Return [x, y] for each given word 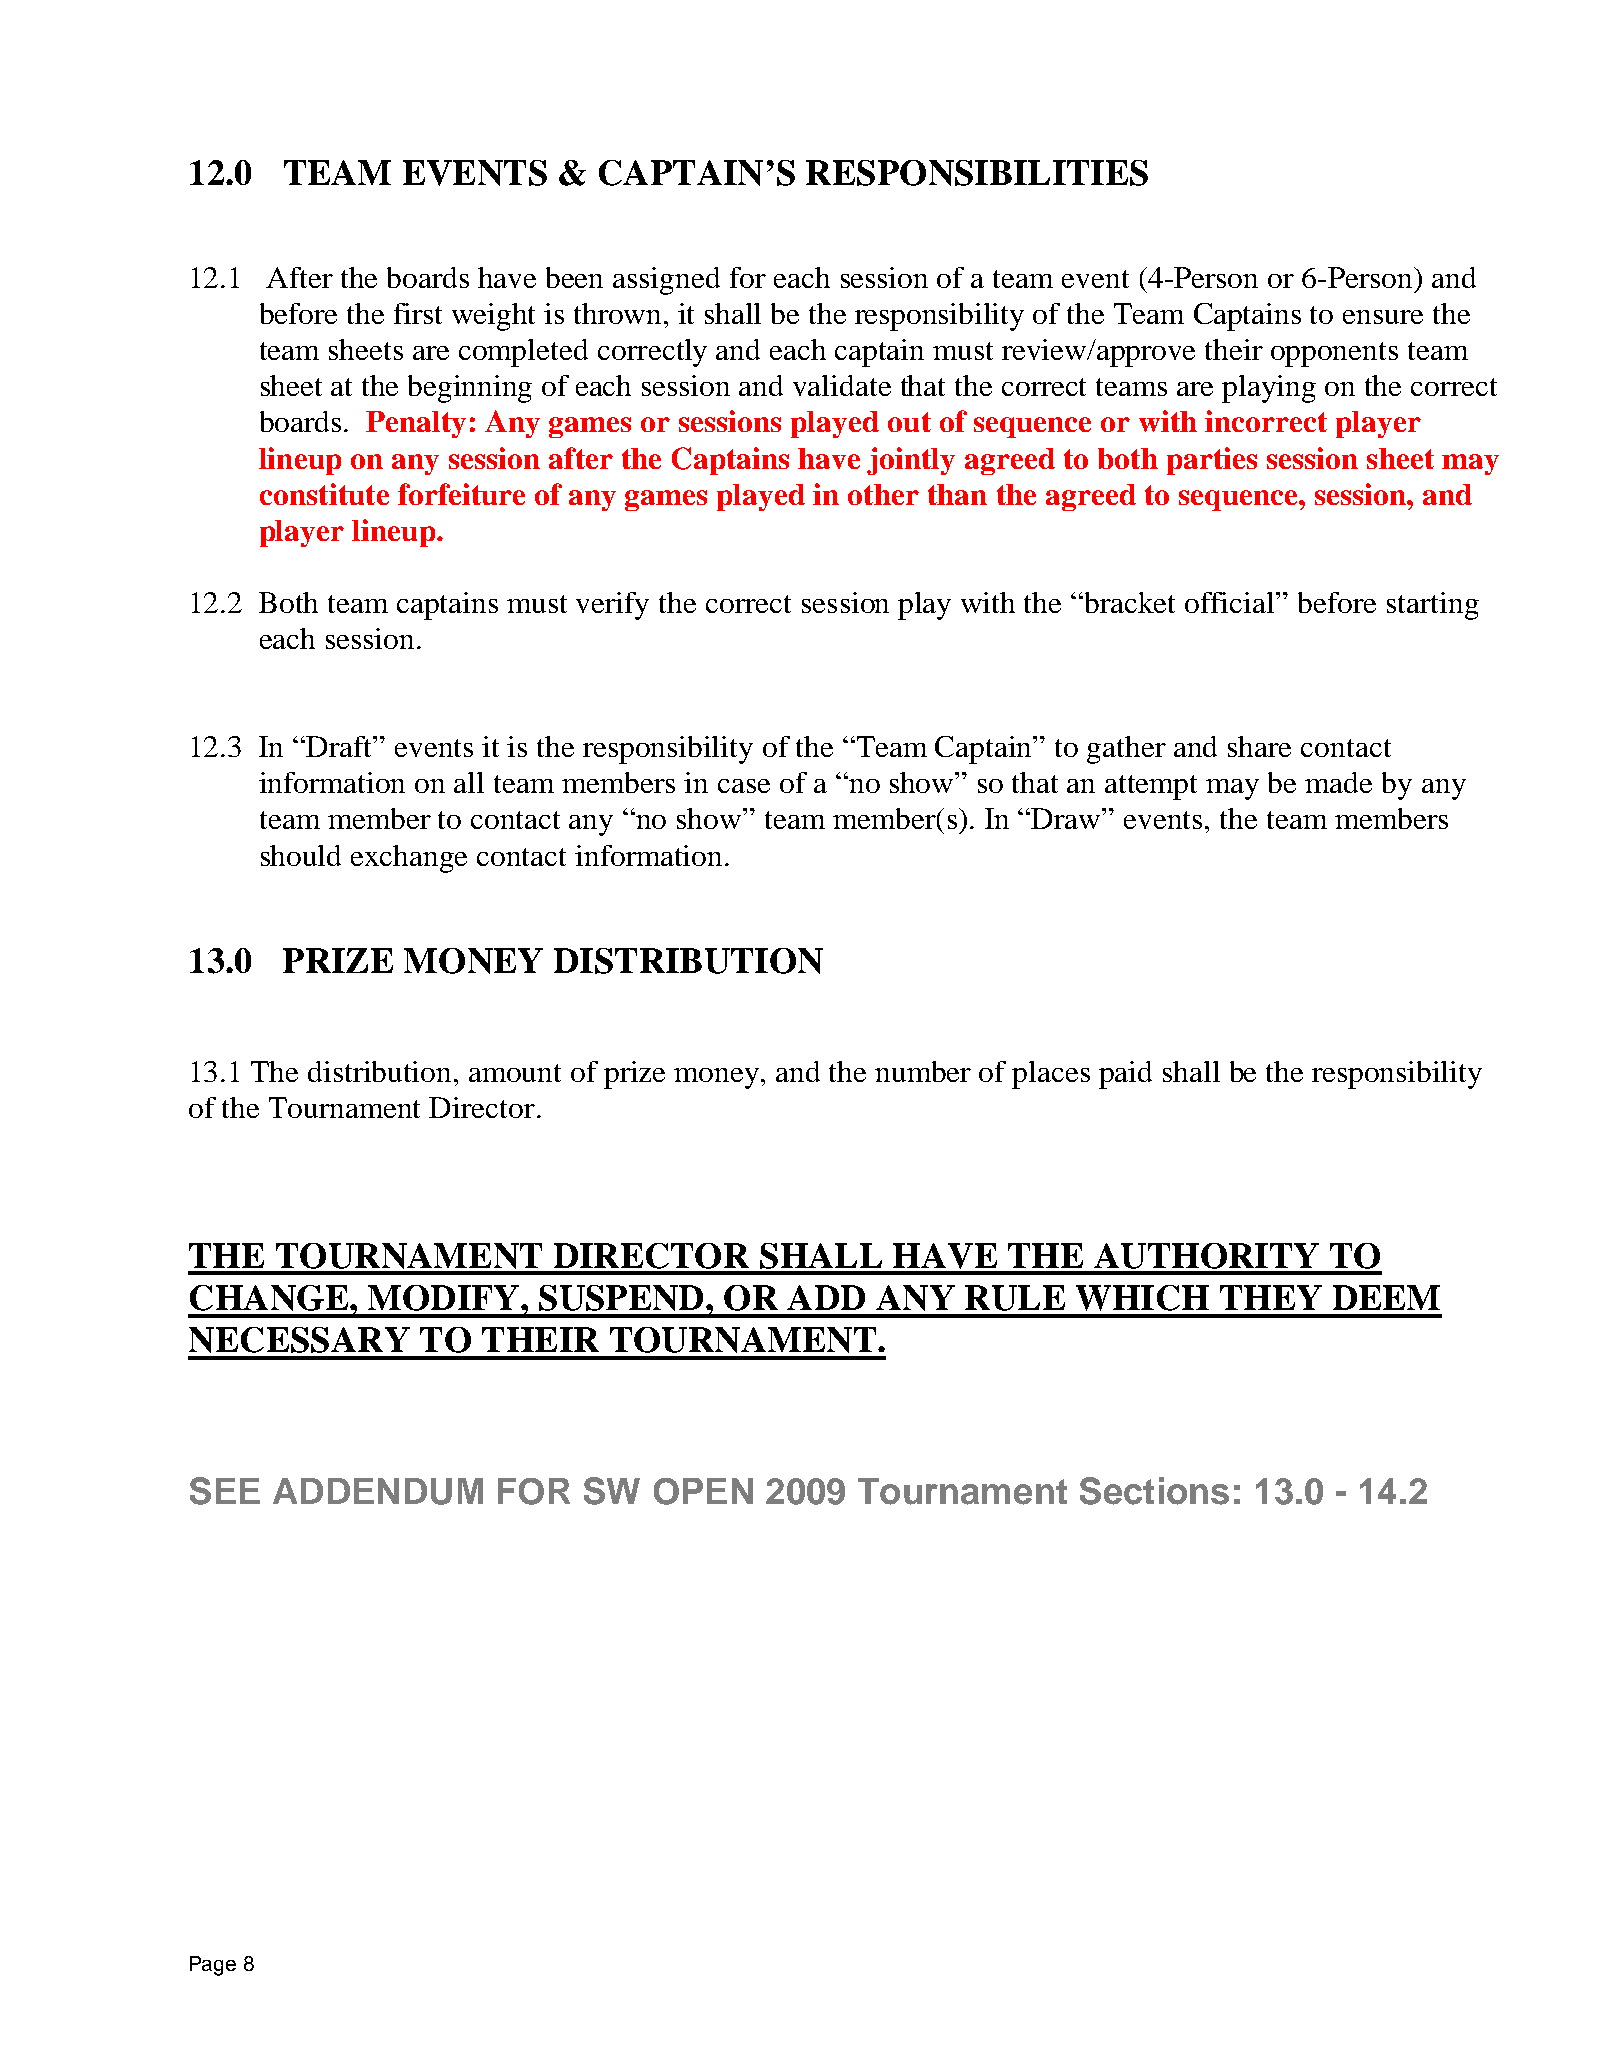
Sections [1154, 1491]
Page [213, 1966]
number [923, 1071]
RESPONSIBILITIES [977, 173]
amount [515, 1073]
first [418, 313]
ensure [1383, 317]
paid [1125, 1075]
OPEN [703, 1491]
